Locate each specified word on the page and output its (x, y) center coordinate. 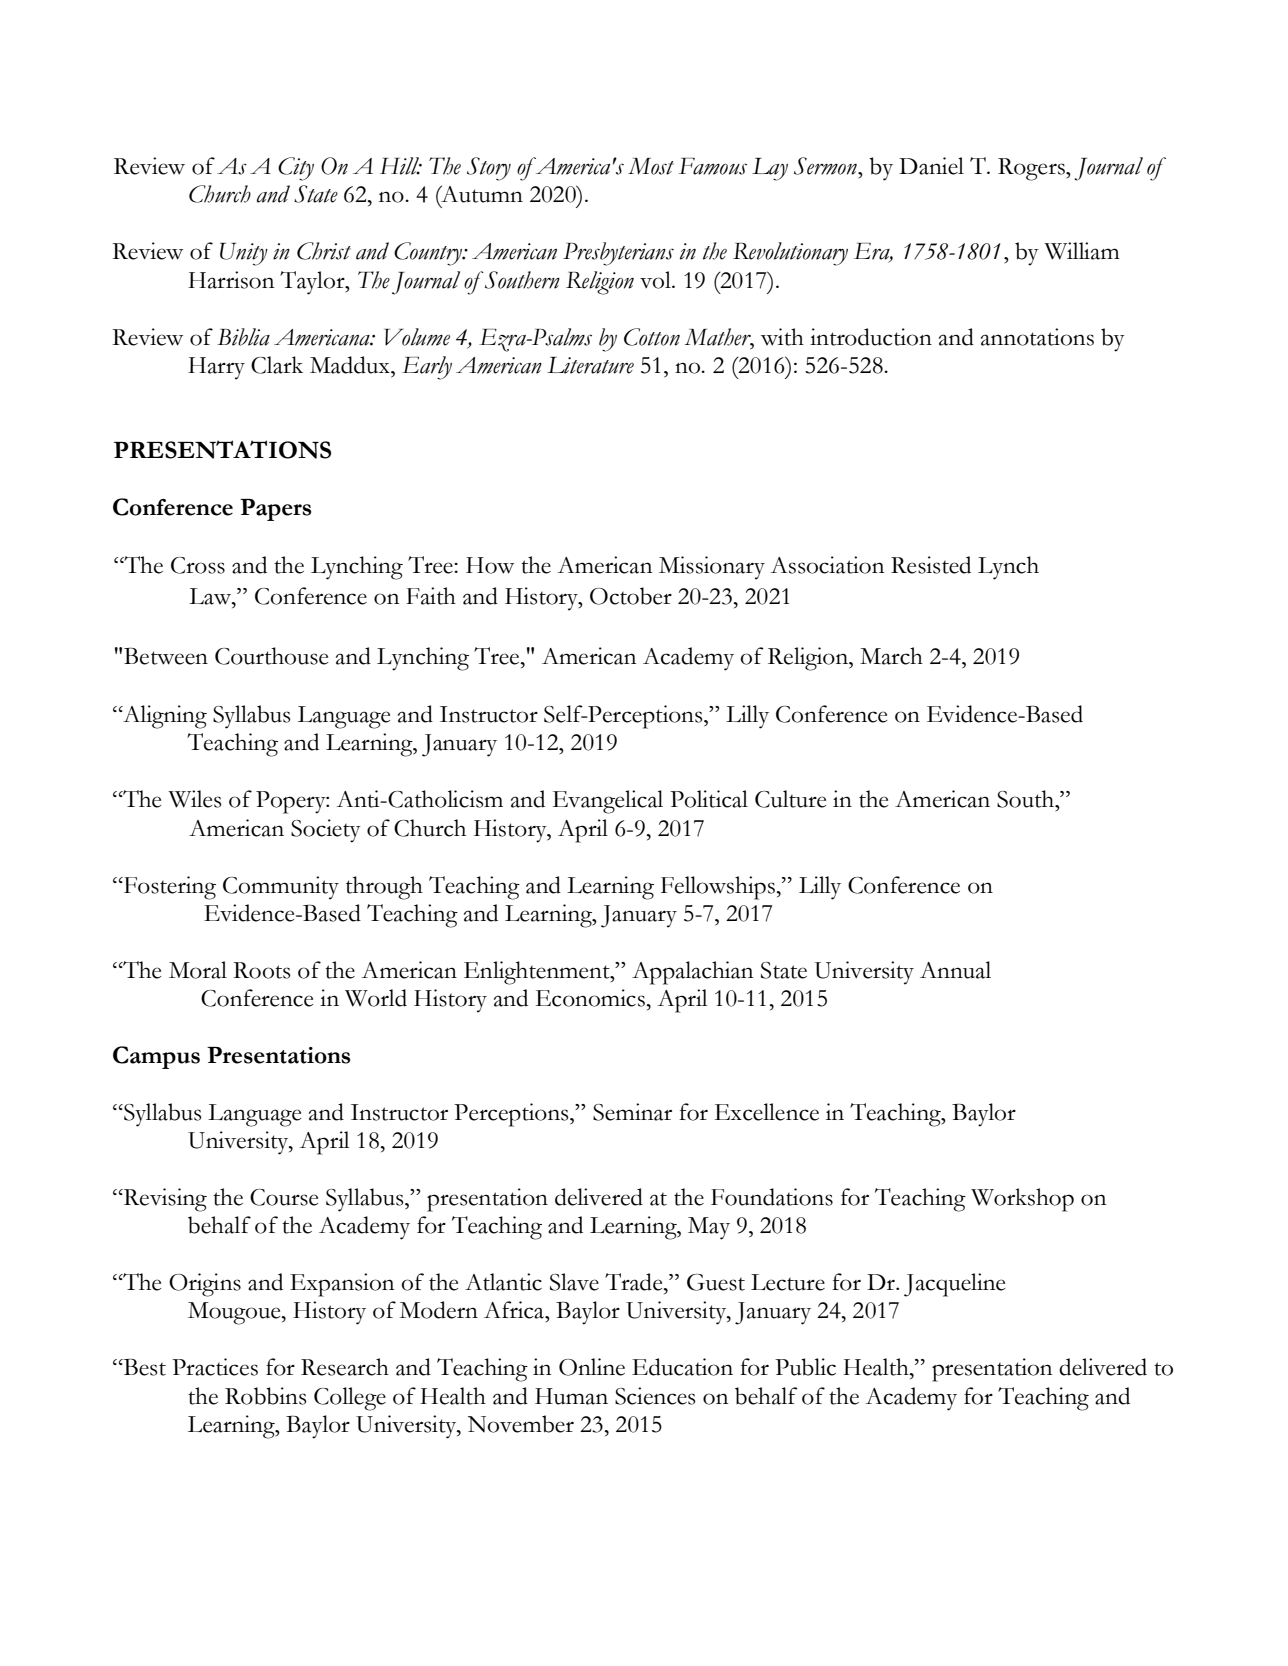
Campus (156, 1057)
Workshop (1022, 1200)
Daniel (931, 166)
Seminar (632, 1112)
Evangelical (608, 802)
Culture (790, 799)
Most (651, 166)
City (296, 169)
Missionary (712, 568)
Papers (275, 510)
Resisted (931, 565)
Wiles (195, 799)
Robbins (266, 1396)
